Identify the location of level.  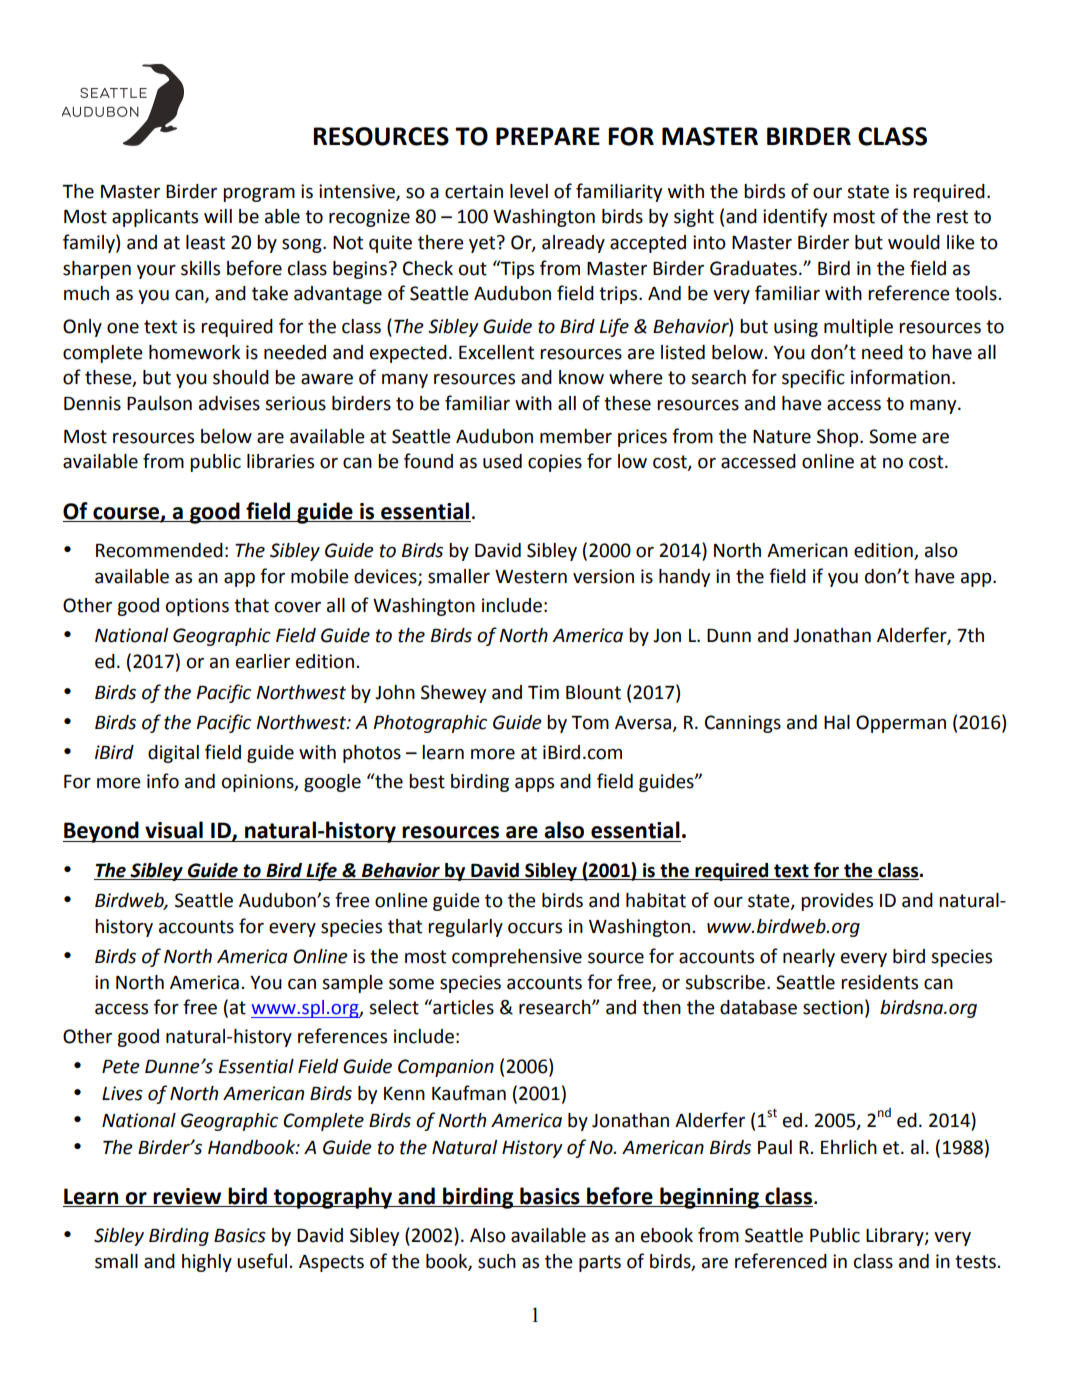
(529, 191).
